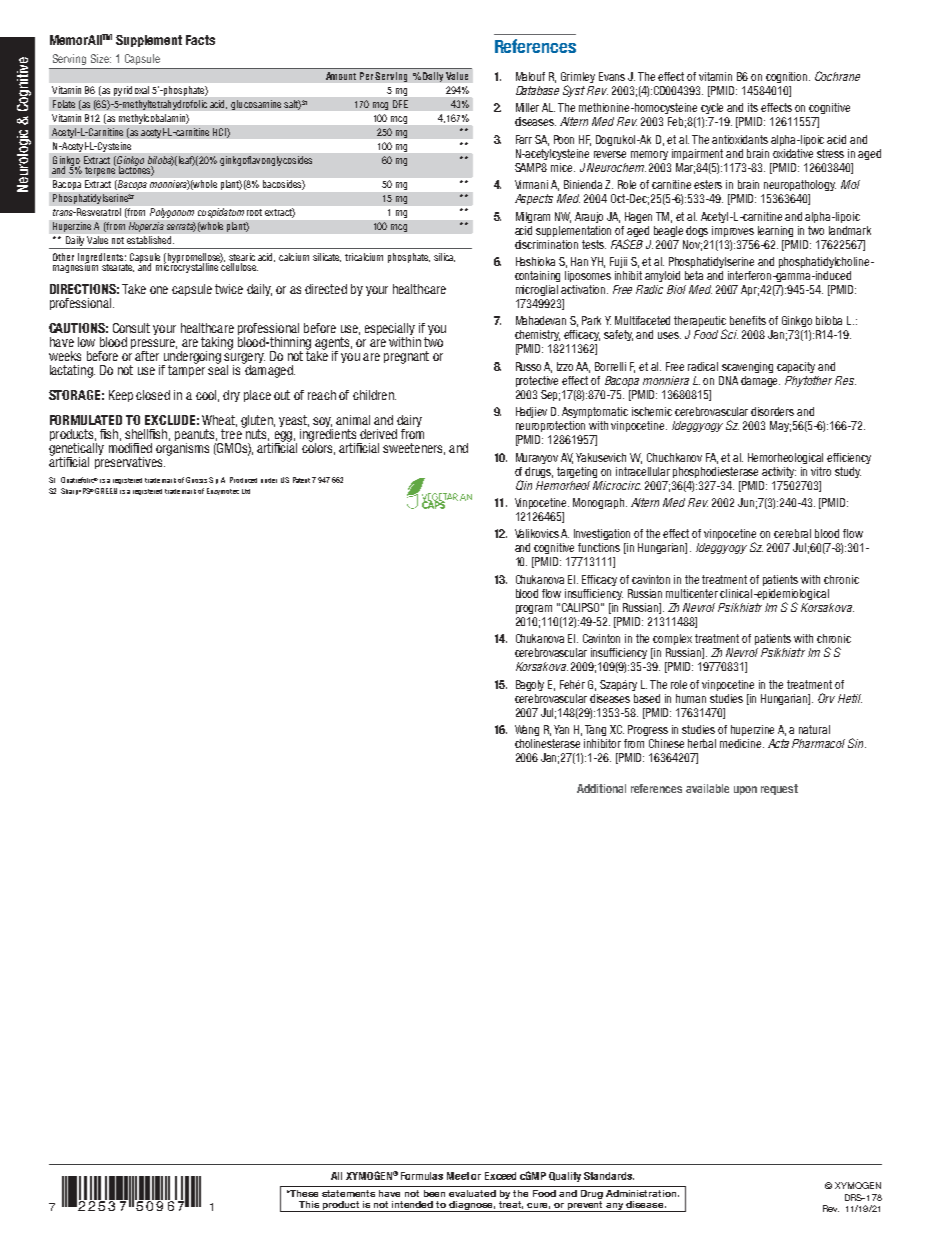 This document has height=1233, width=952. What do you see at coordinates (534, 609) in the document?
I see `program` at bounding box center [534, 609].
